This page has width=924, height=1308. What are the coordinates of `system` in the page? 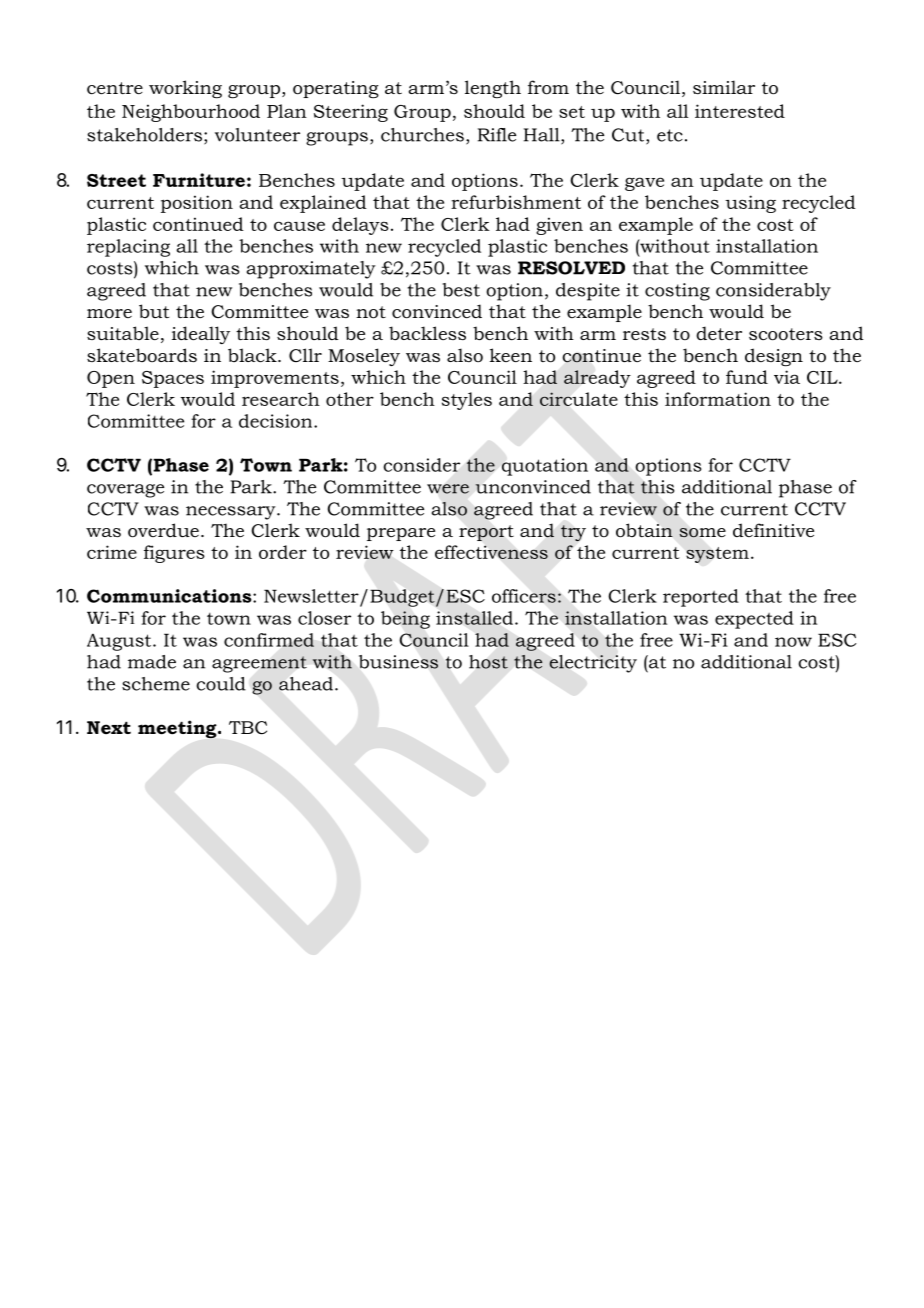 It's located at (717, 555).
